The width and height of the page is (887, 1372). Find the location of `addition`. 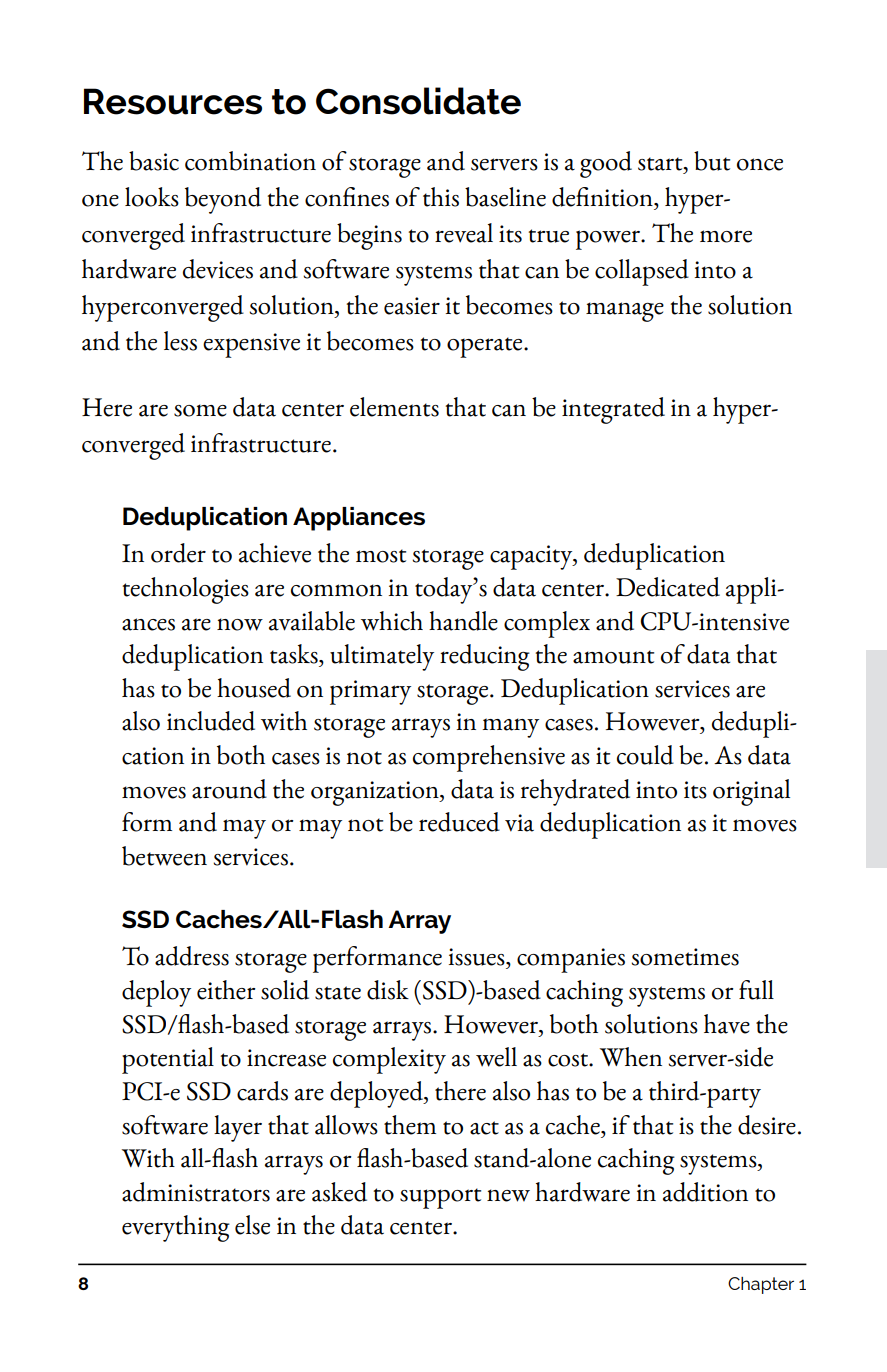

addition is located at coordinates (705, 1192).
